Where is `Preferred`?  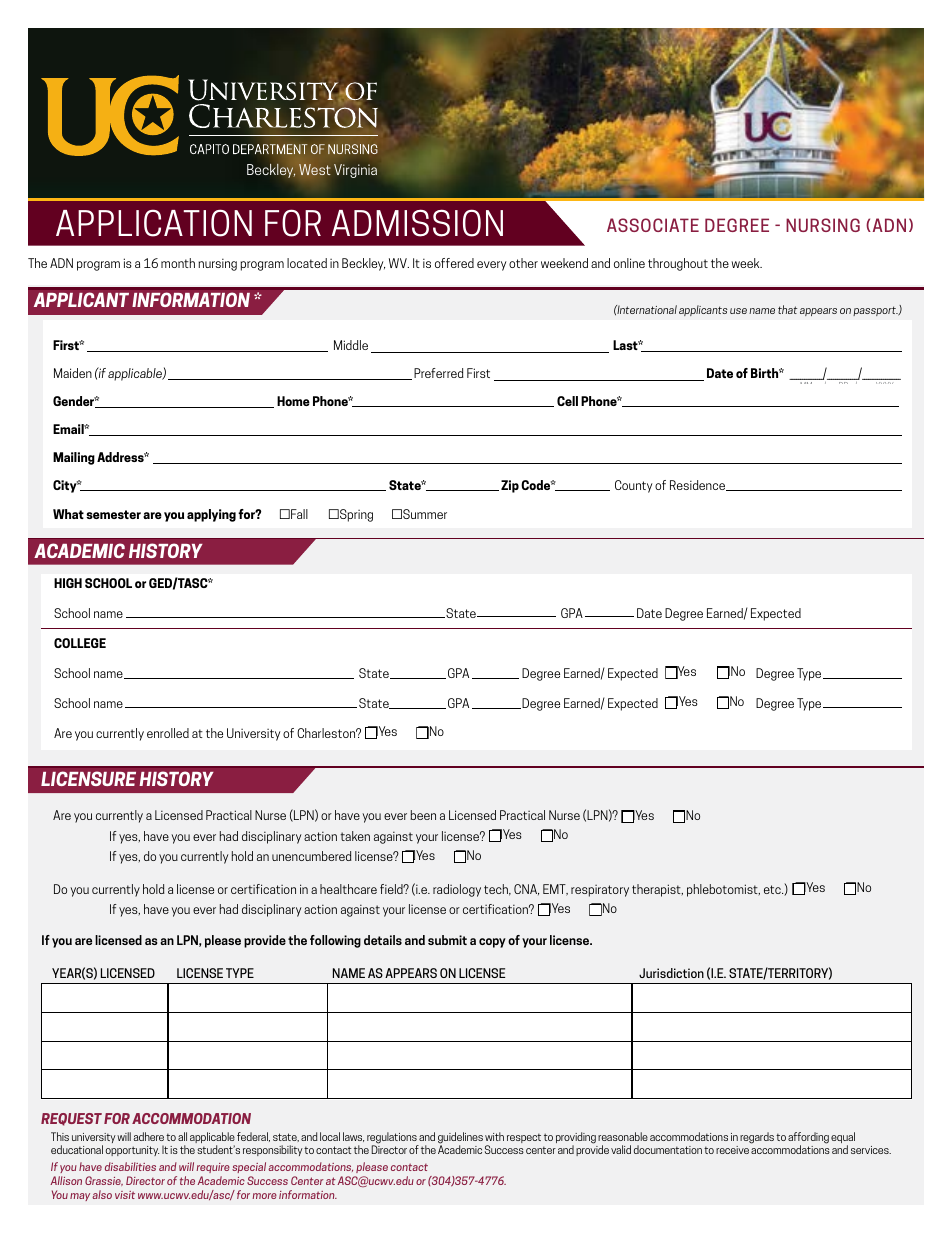 Preferred is located at coordinates (439, 373).
